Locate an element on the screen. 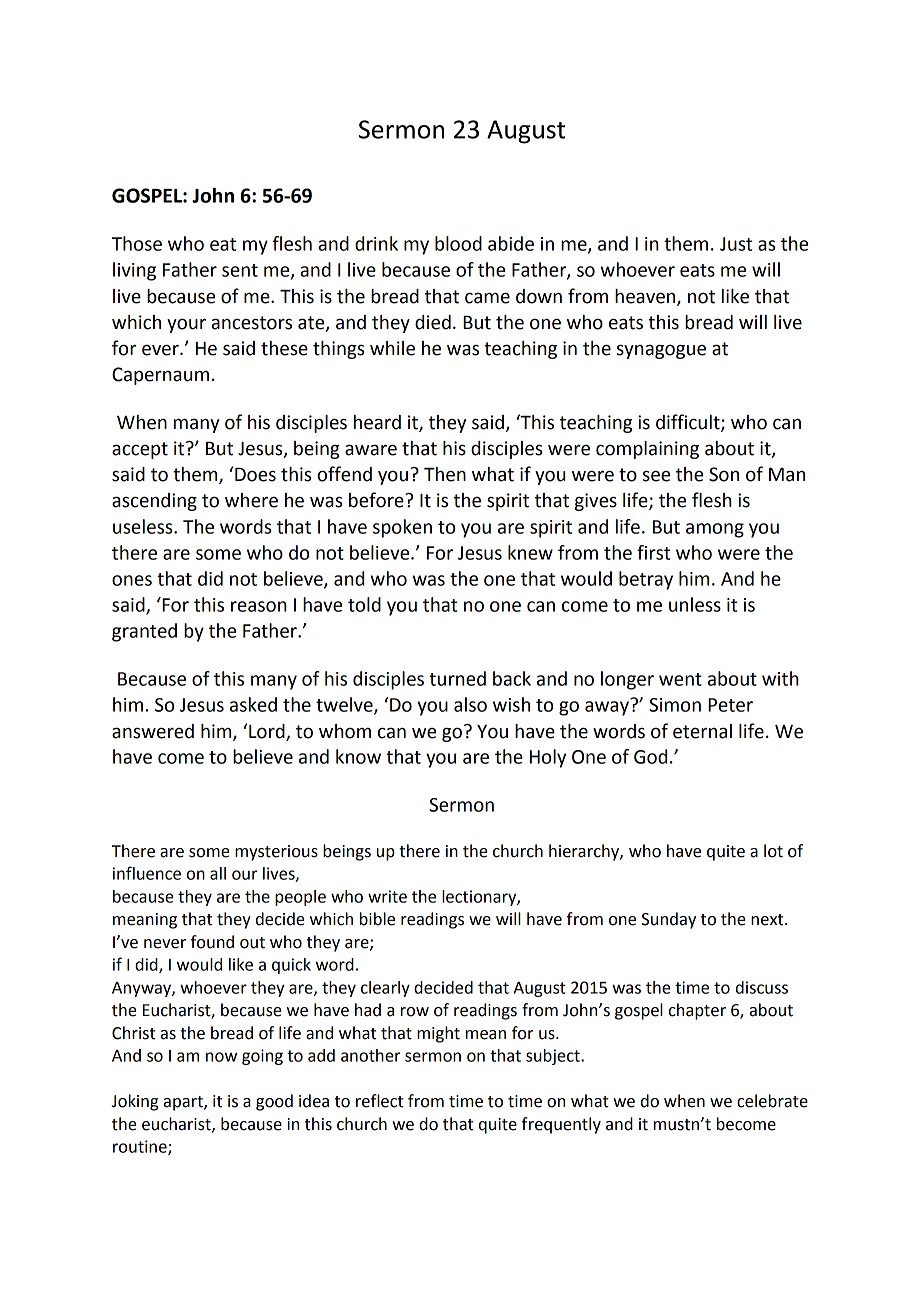  Simon is located at coordinates (675, 705).
